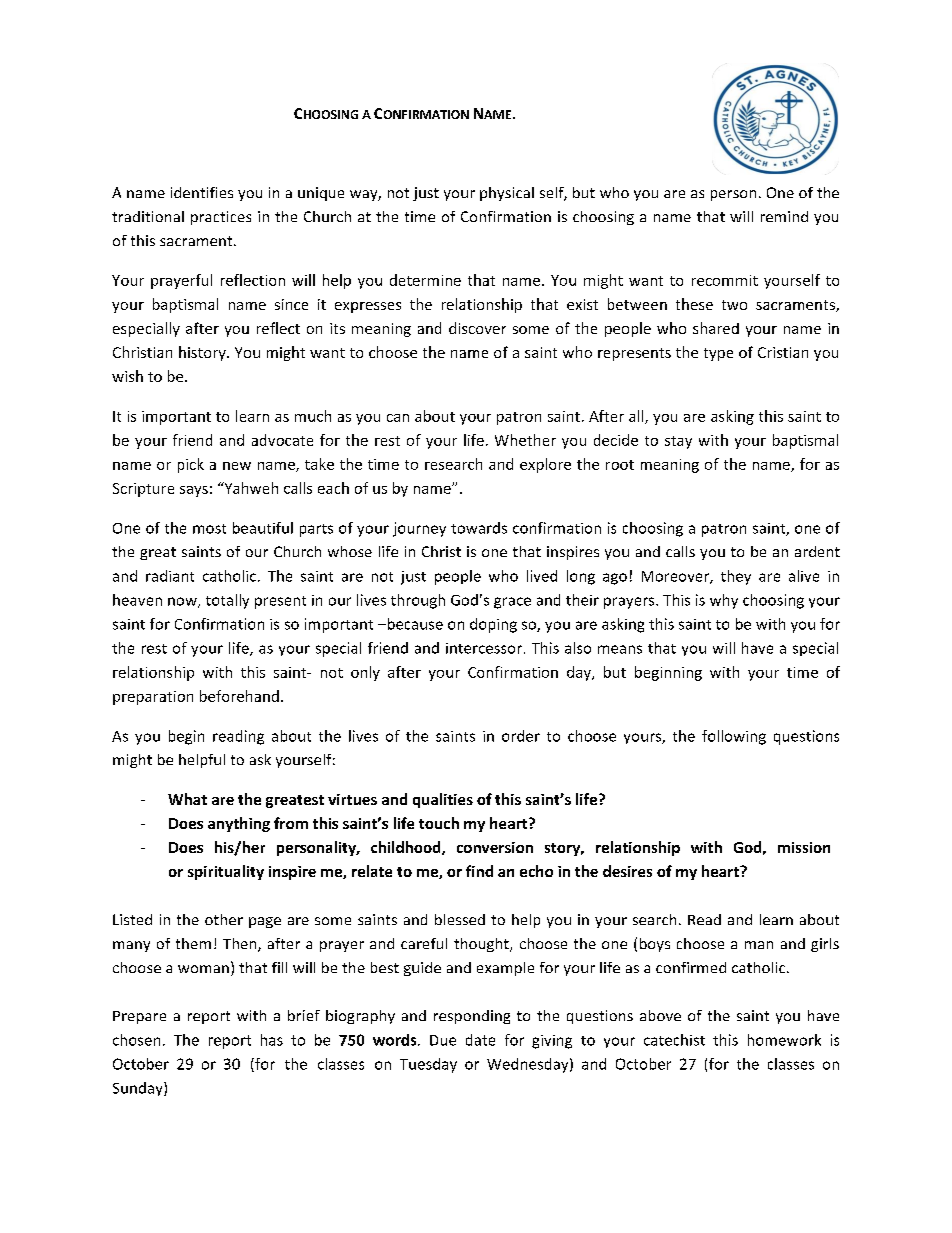  Describe the element at coordinates (226, 872) in the page. I see `spirituality` at that location.
